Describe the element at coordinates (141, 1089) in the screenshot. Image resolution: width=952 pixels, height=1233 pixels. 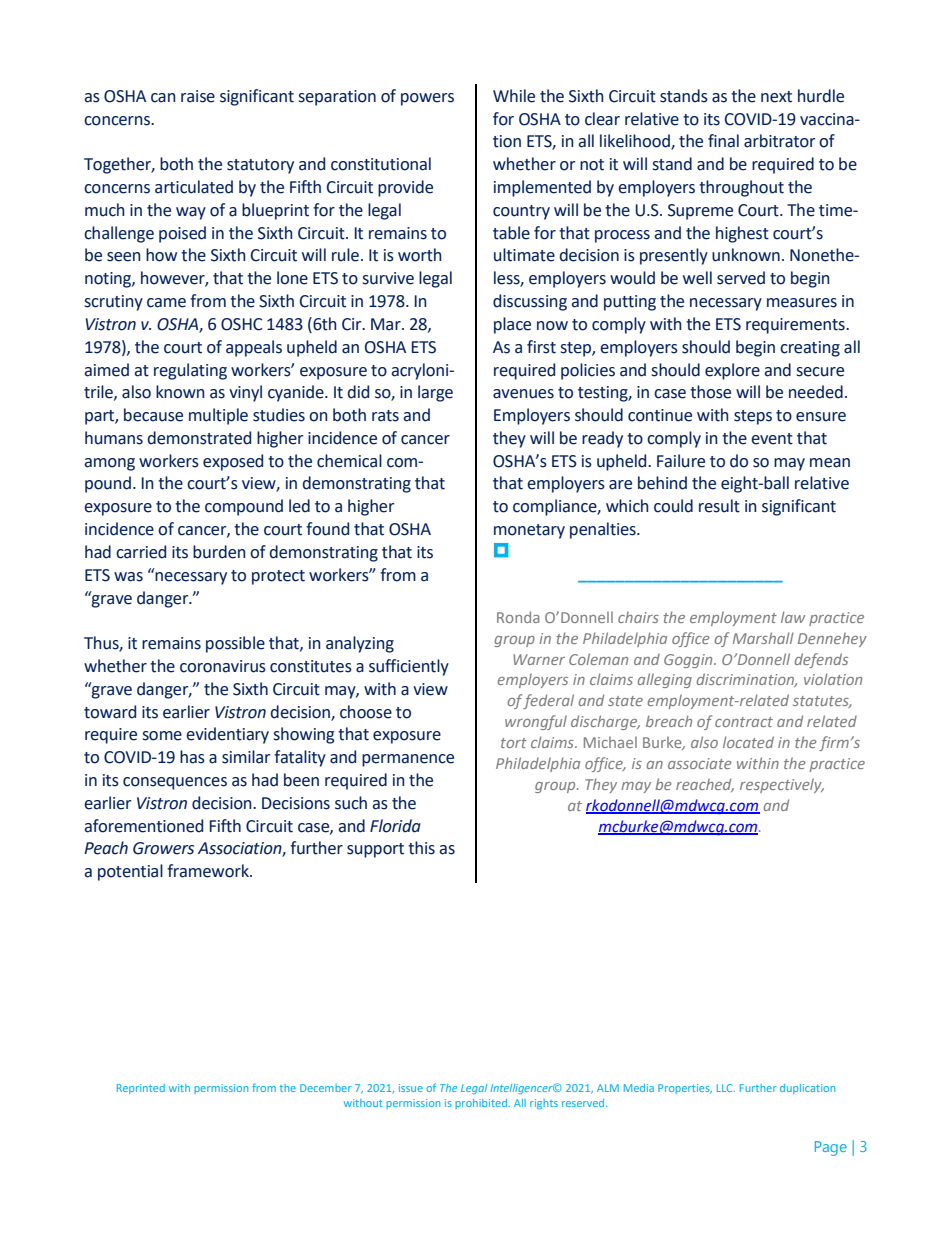
I see `Reprinted` at that location.
